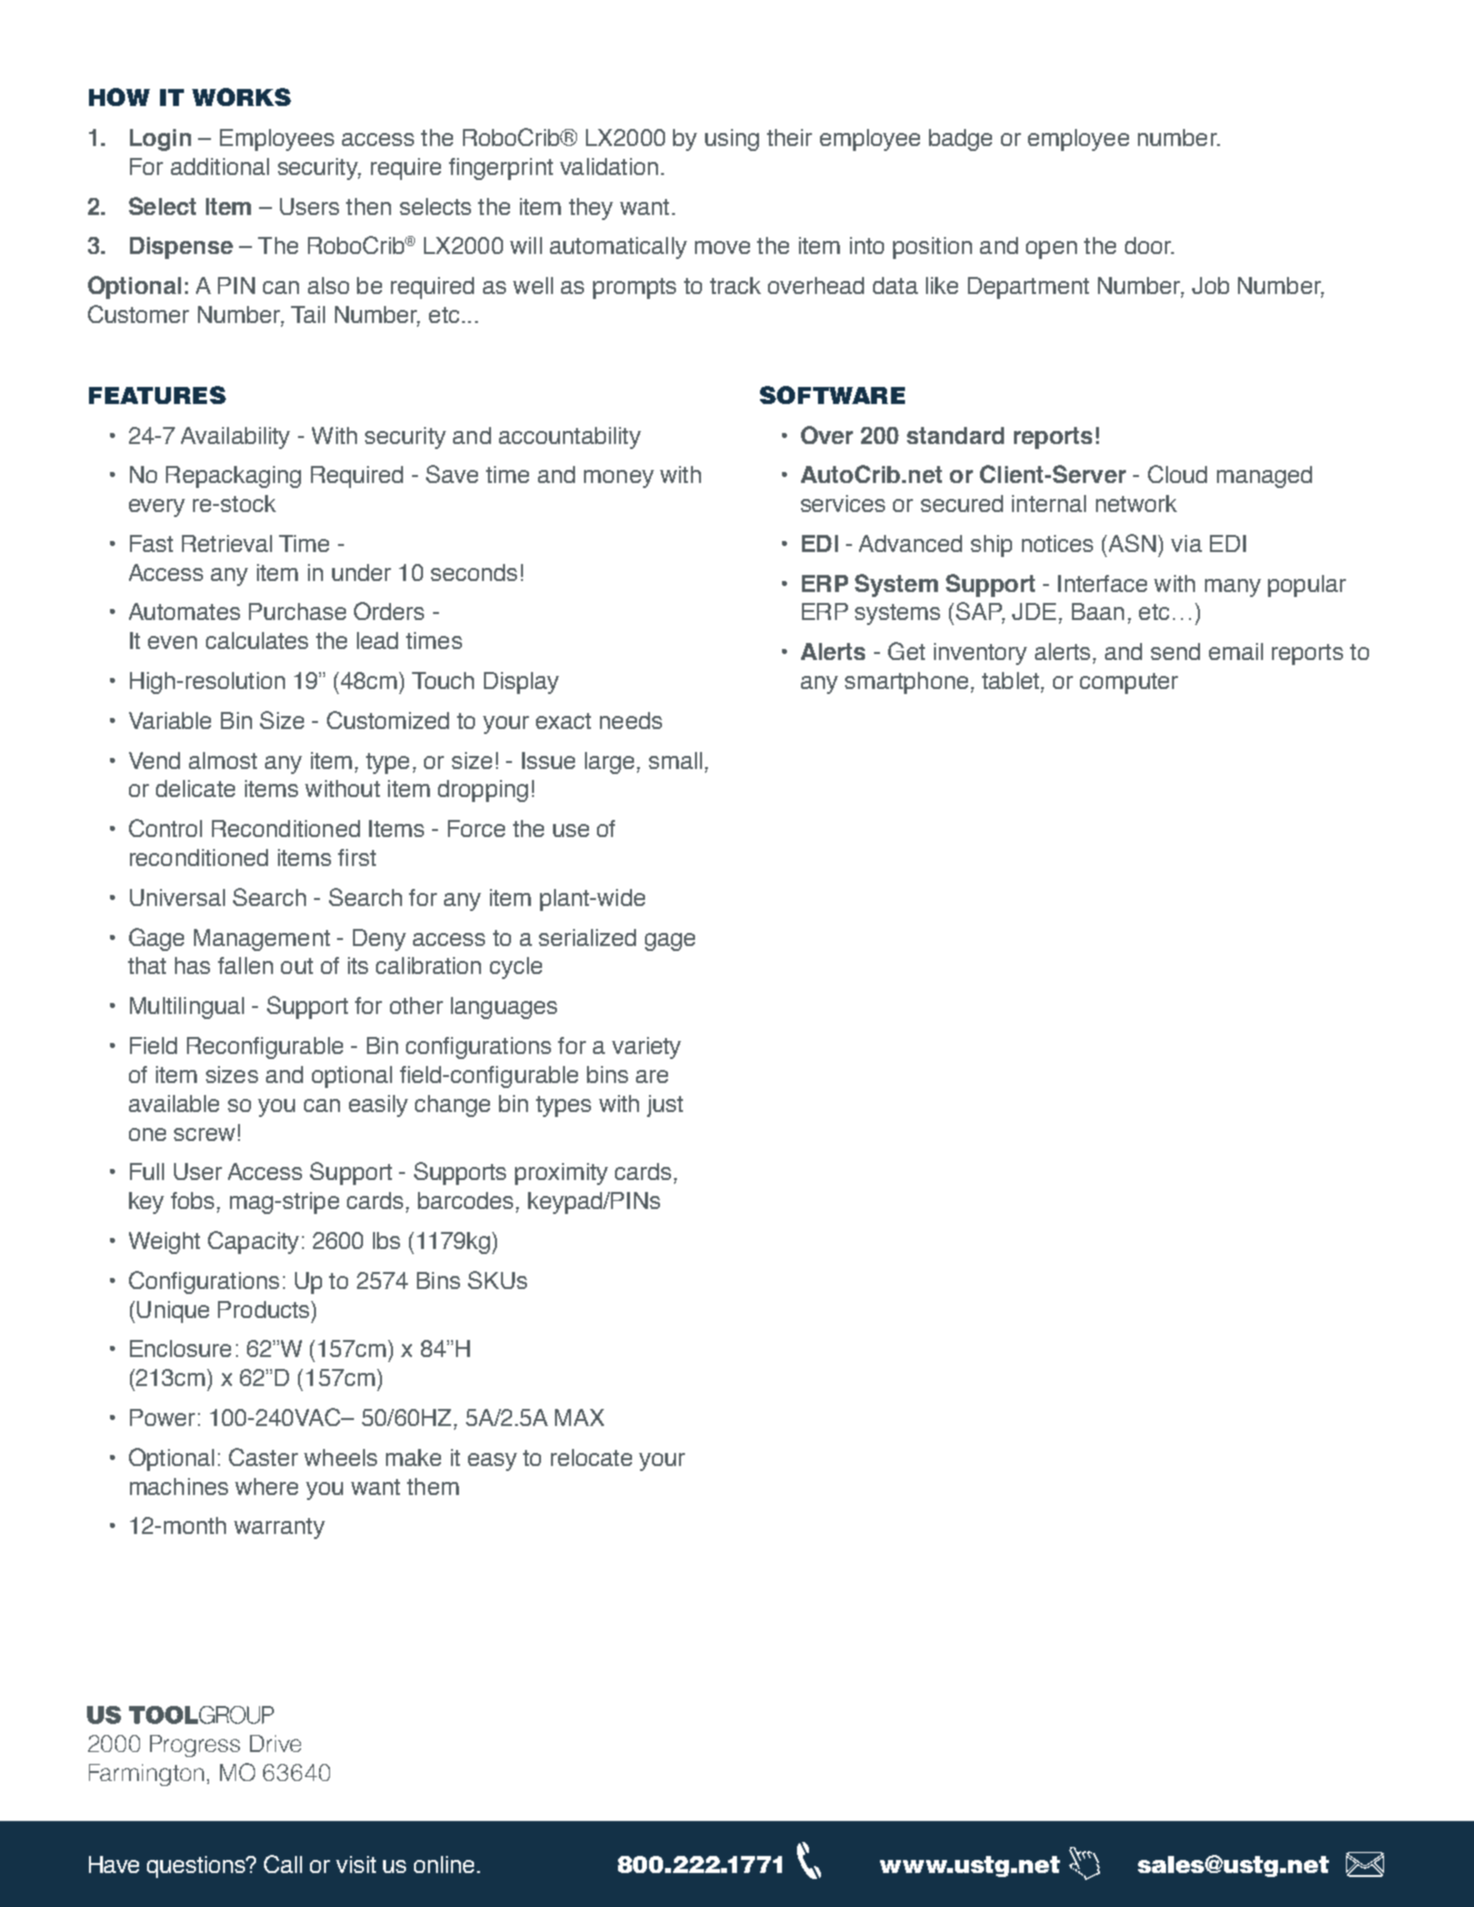 Image resolution: width=1474 pixels, height=1907 pixels. Describe the element at coordinates (444, 1864) in the image. I see `online` at that location.
